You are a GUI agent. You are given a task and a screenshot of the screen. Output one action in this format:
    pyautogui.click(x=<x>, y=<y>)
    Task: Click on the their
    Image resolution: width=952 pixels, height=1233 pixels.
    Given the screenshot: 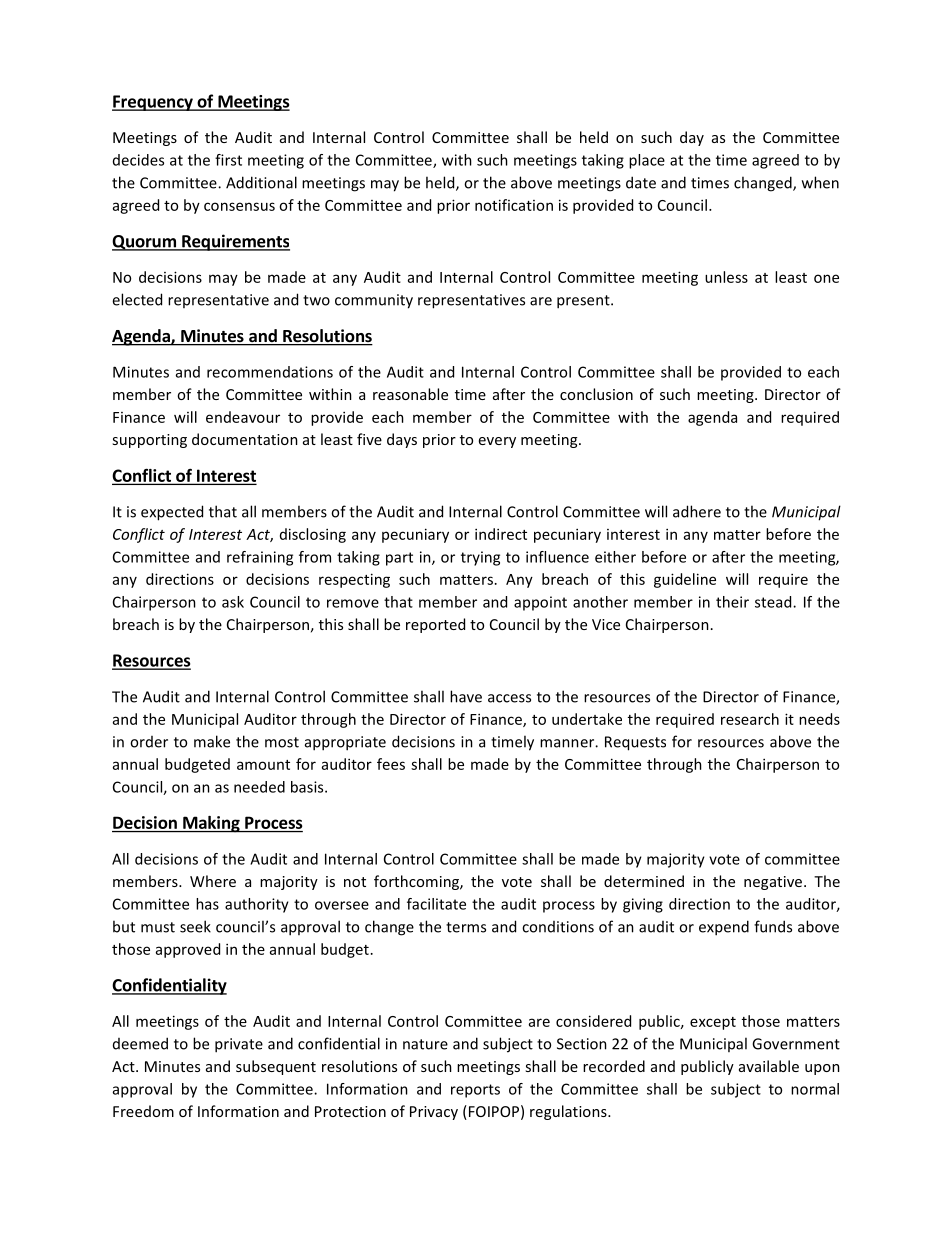 What is the action you would take?
    pyautogui.click(x=732, y=602)
